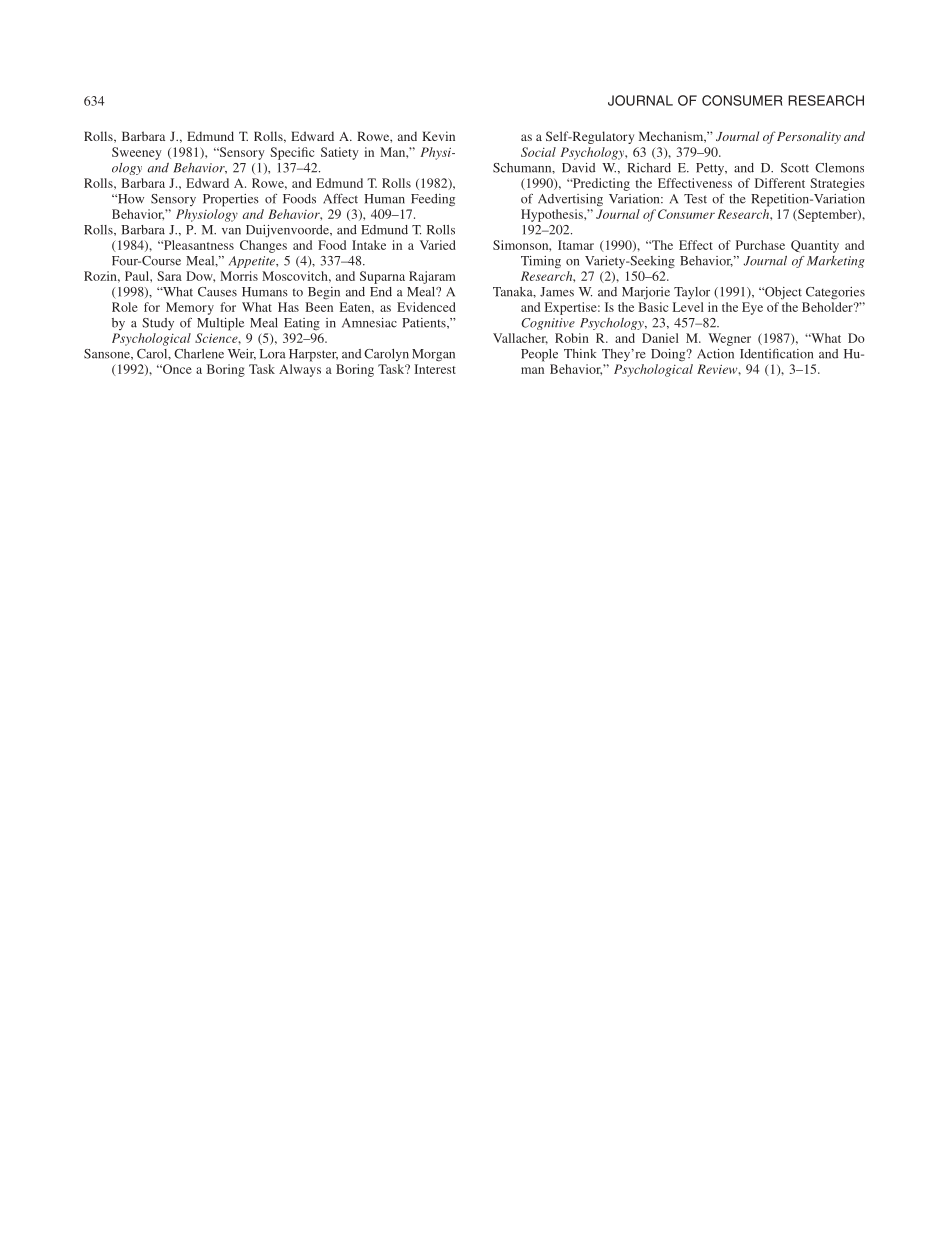 The image size is (952, 1233). What do you see at coordinates (197, 245) in the screenshot?
I see `Pleasantness` at bounding box center [197, 245].
